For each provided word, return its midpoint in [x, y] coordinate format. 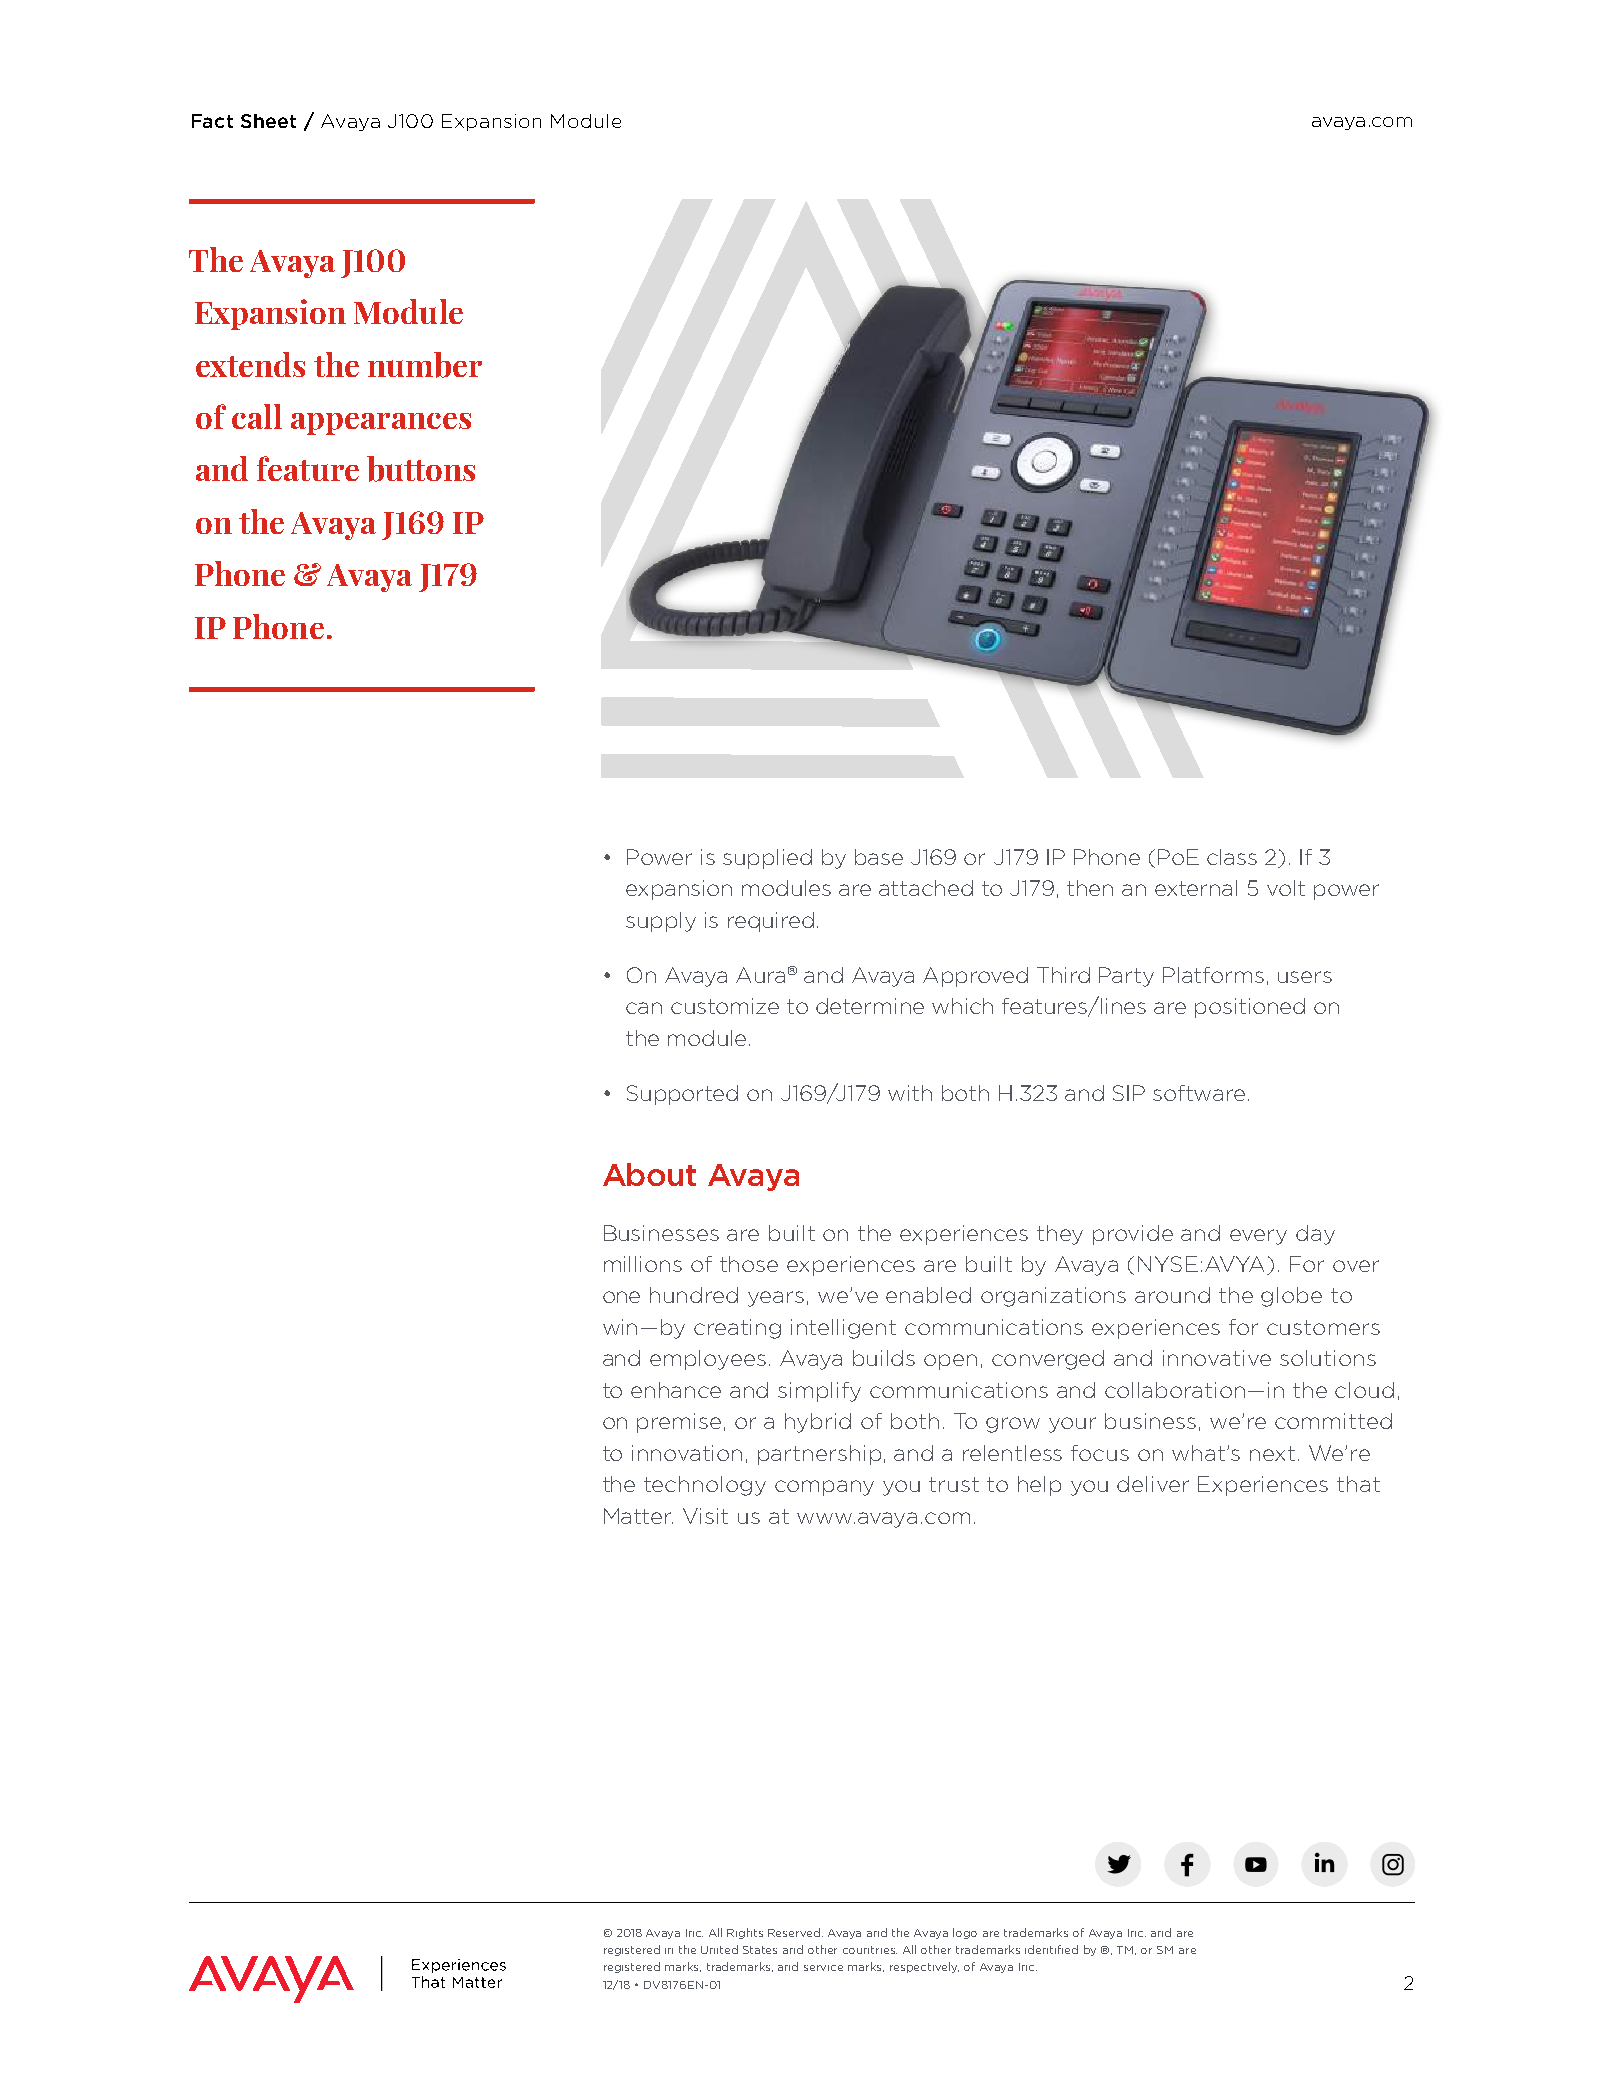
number [425, 365]
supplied [767, 859]
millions [643, 1264]
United [719, 1949]
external [1196, 888]
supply [661, 922]
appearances [381, 424]
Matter [638, 1516]
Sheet [268, 121]
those [749, 1264]
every [1258, 1237]
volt [1286, 888]
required [771, 922]
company [824, 1488]
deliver [1153, 1484]
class [1232, 857]
